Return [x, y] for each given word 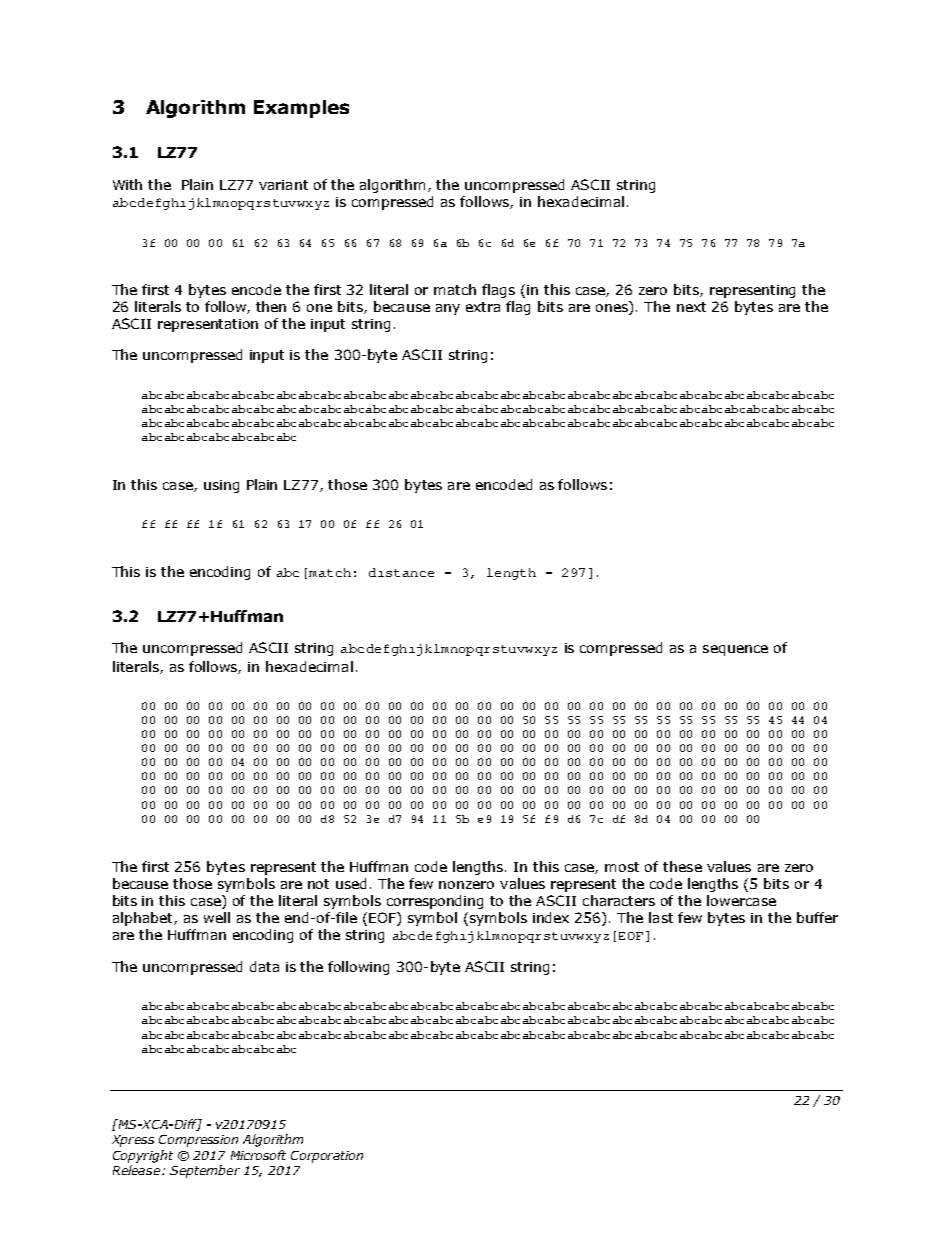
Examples [301, 109]
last [661, 917]
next [691, 307]
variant [283, 185]
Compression [198, 1141]
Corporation [327, 1157]
